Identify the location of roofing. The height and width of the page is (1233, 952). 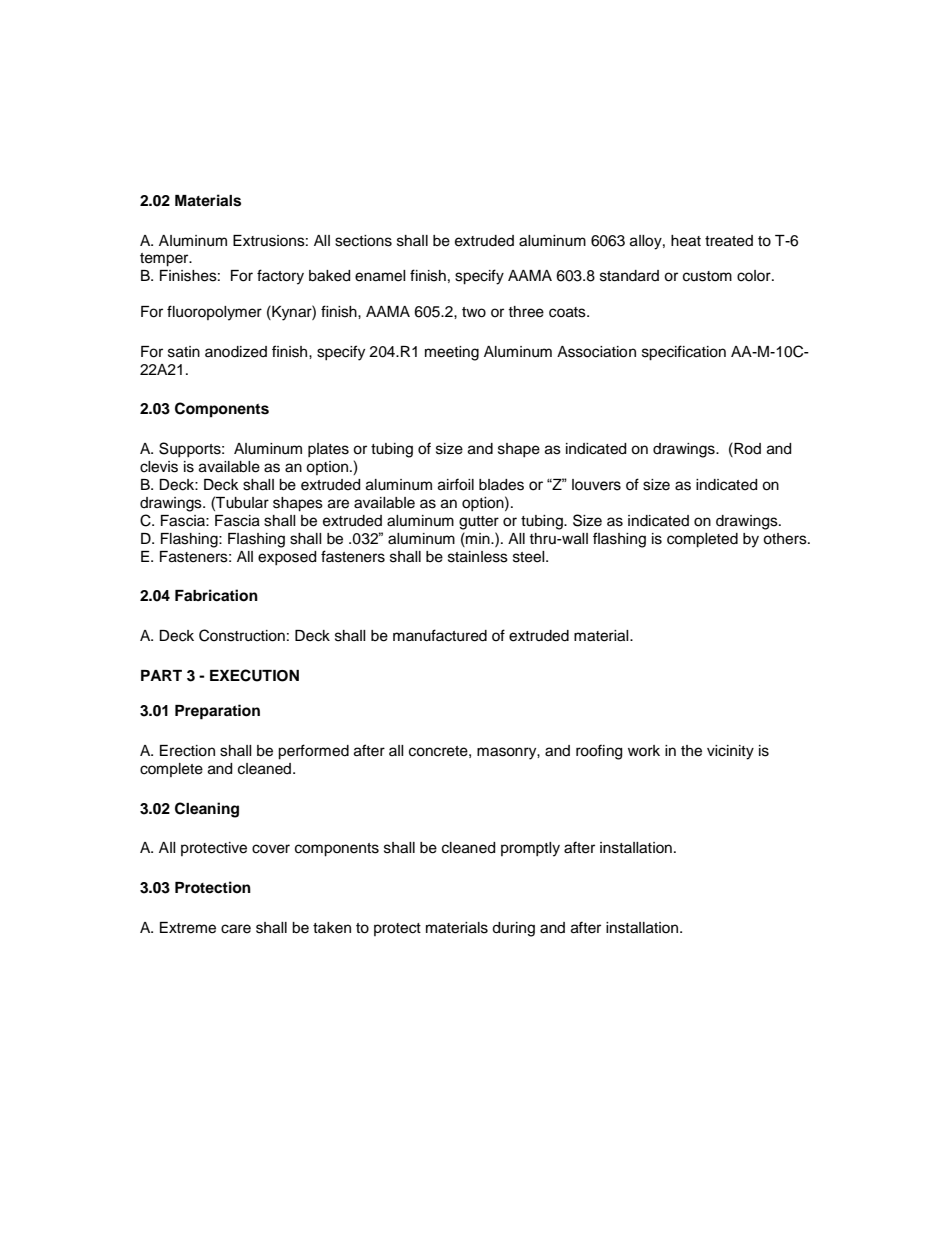
(599, 752).
